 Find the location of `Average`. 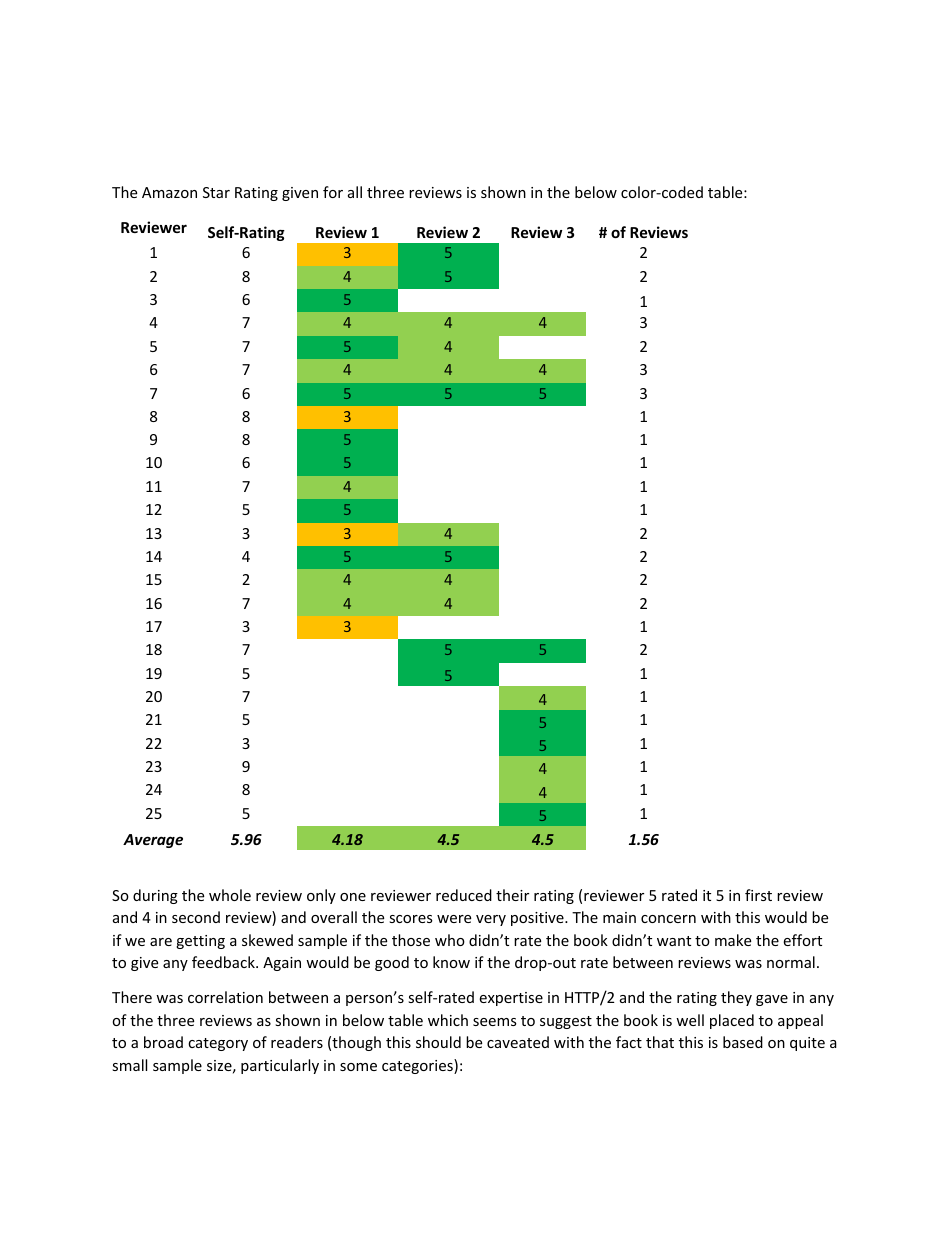

Average is located at coordinates (153, 841).
